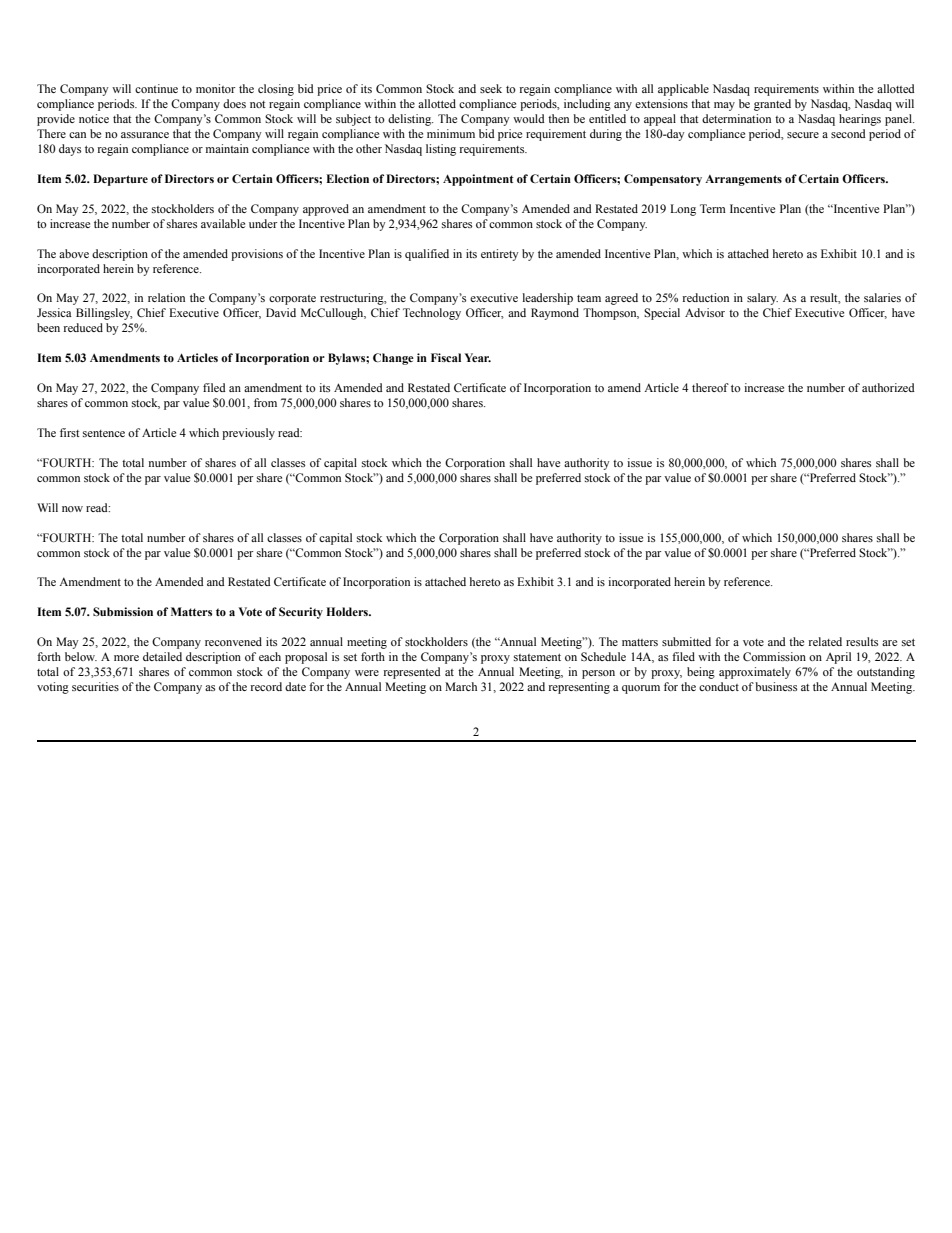 The image size is (952, 1233). I want to click on authorized, so click(888, 387).
